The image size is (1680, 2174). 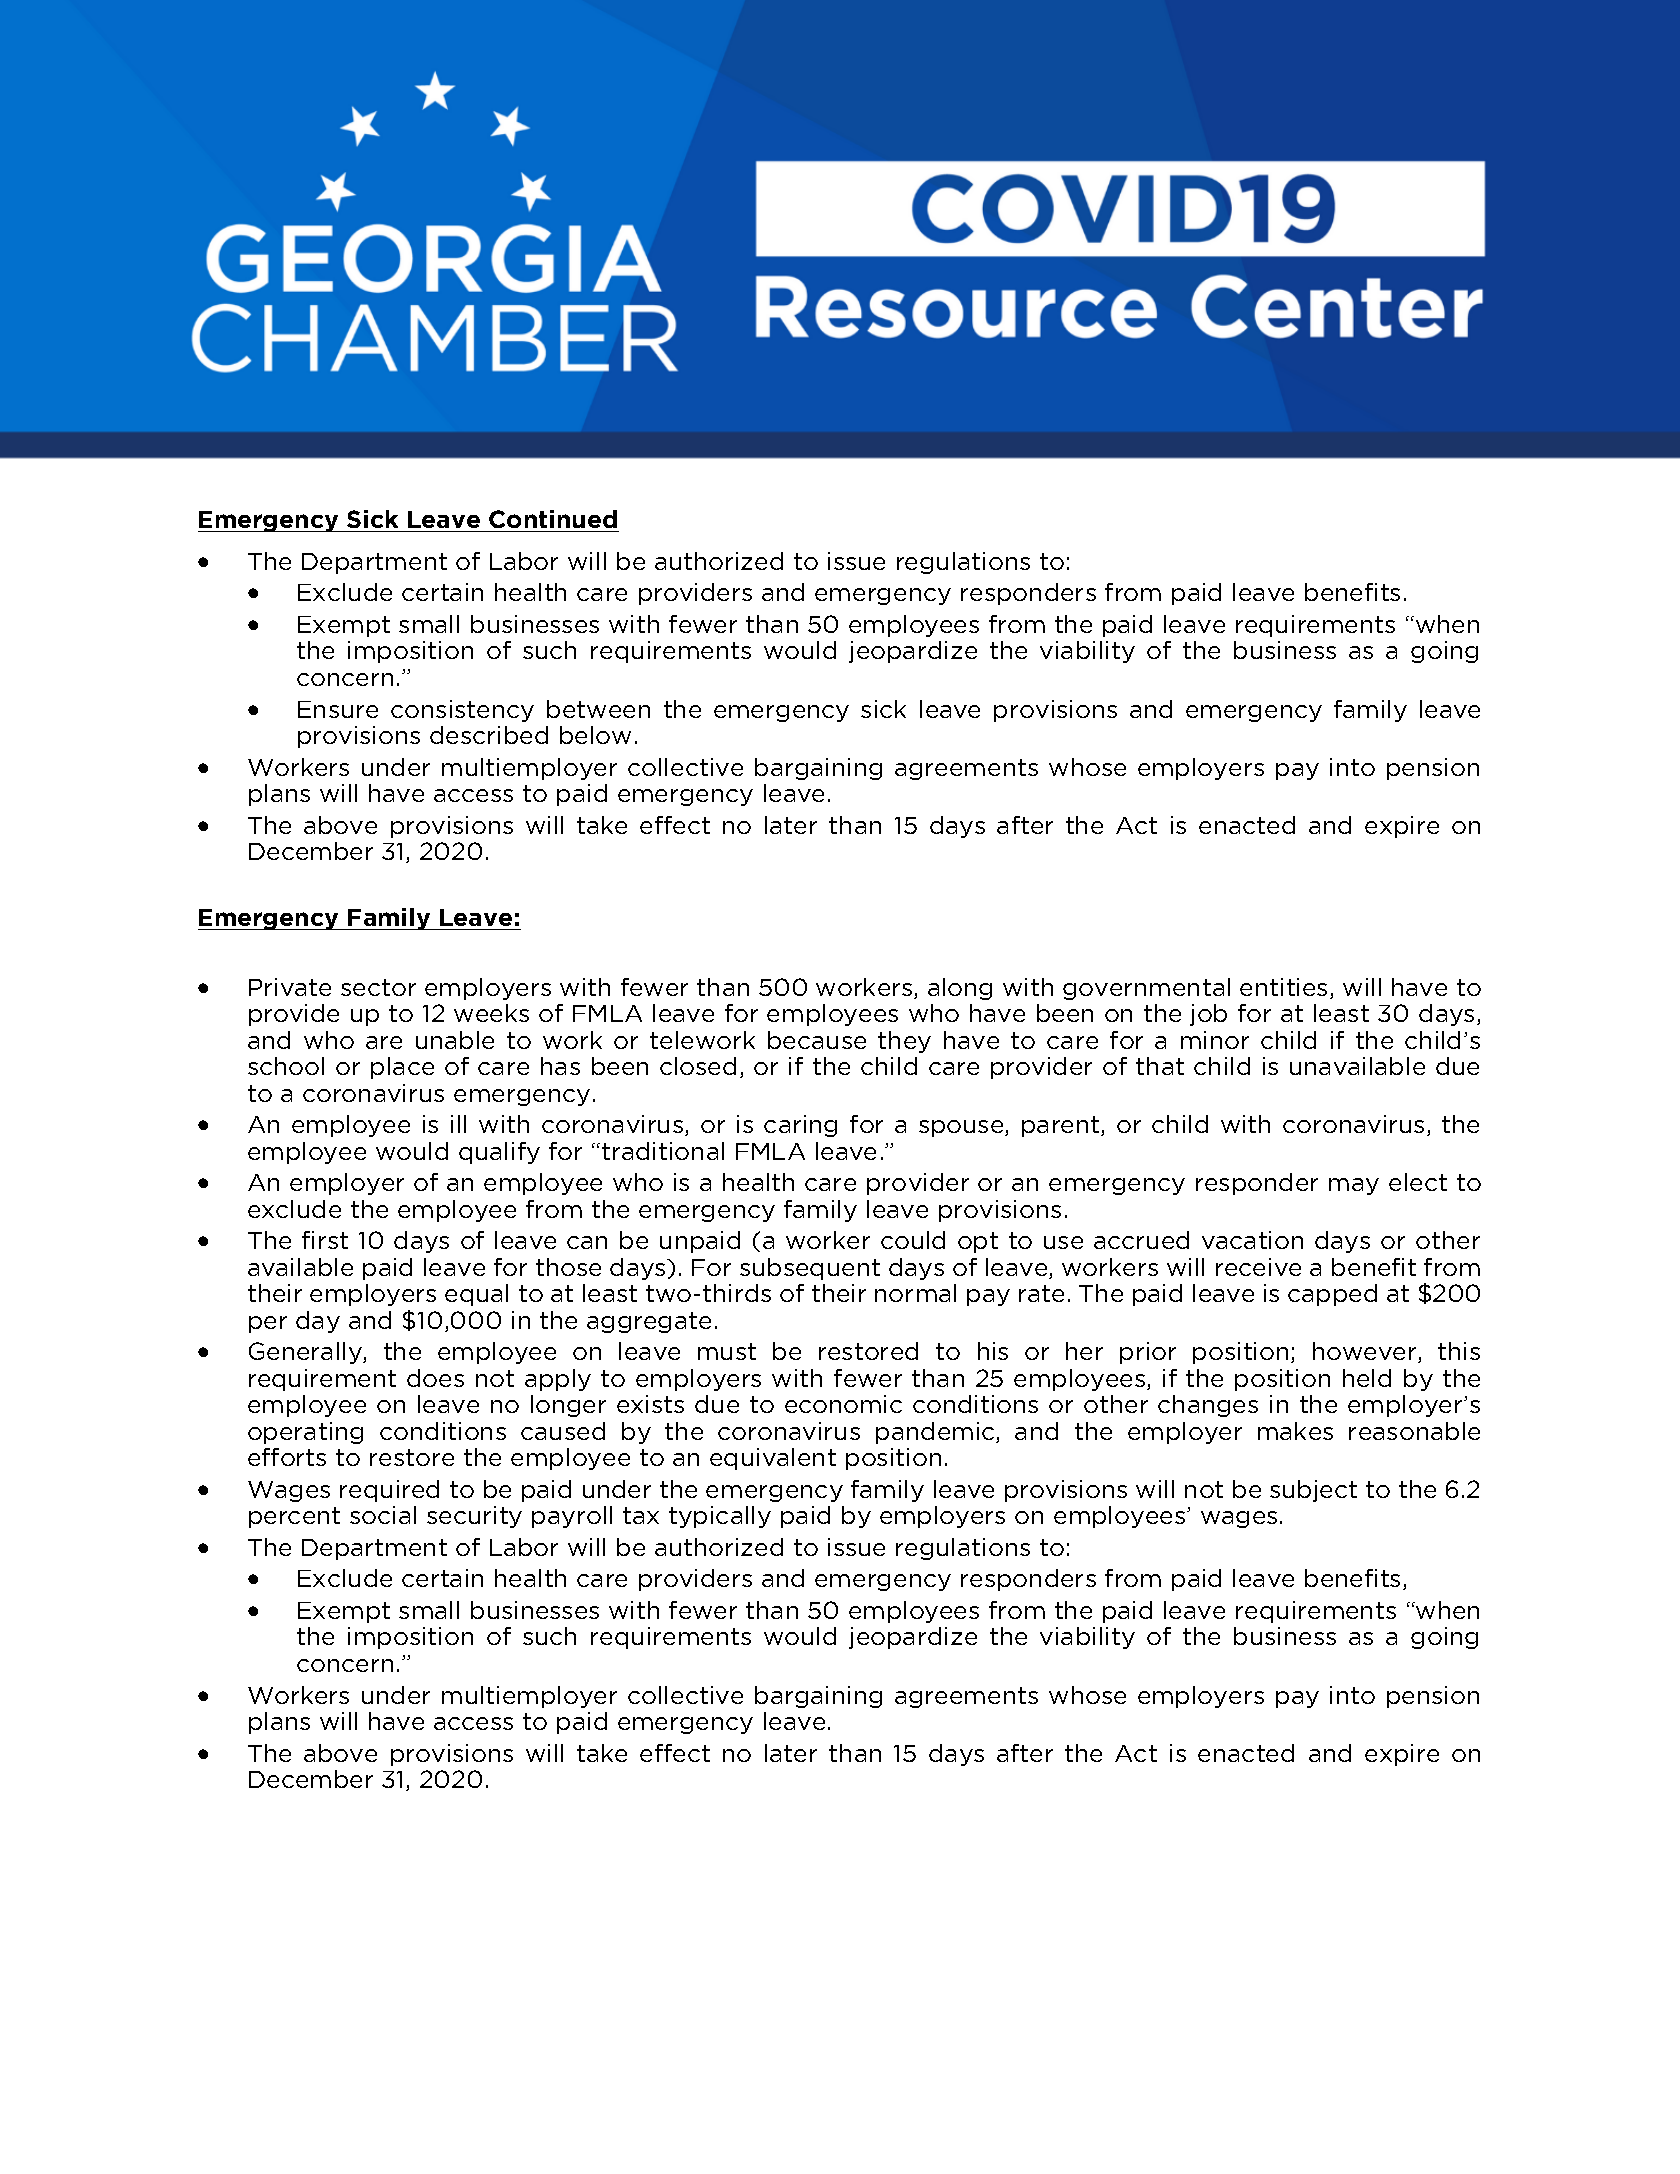 I want to click on unable, so click(x=455, y=1040).
